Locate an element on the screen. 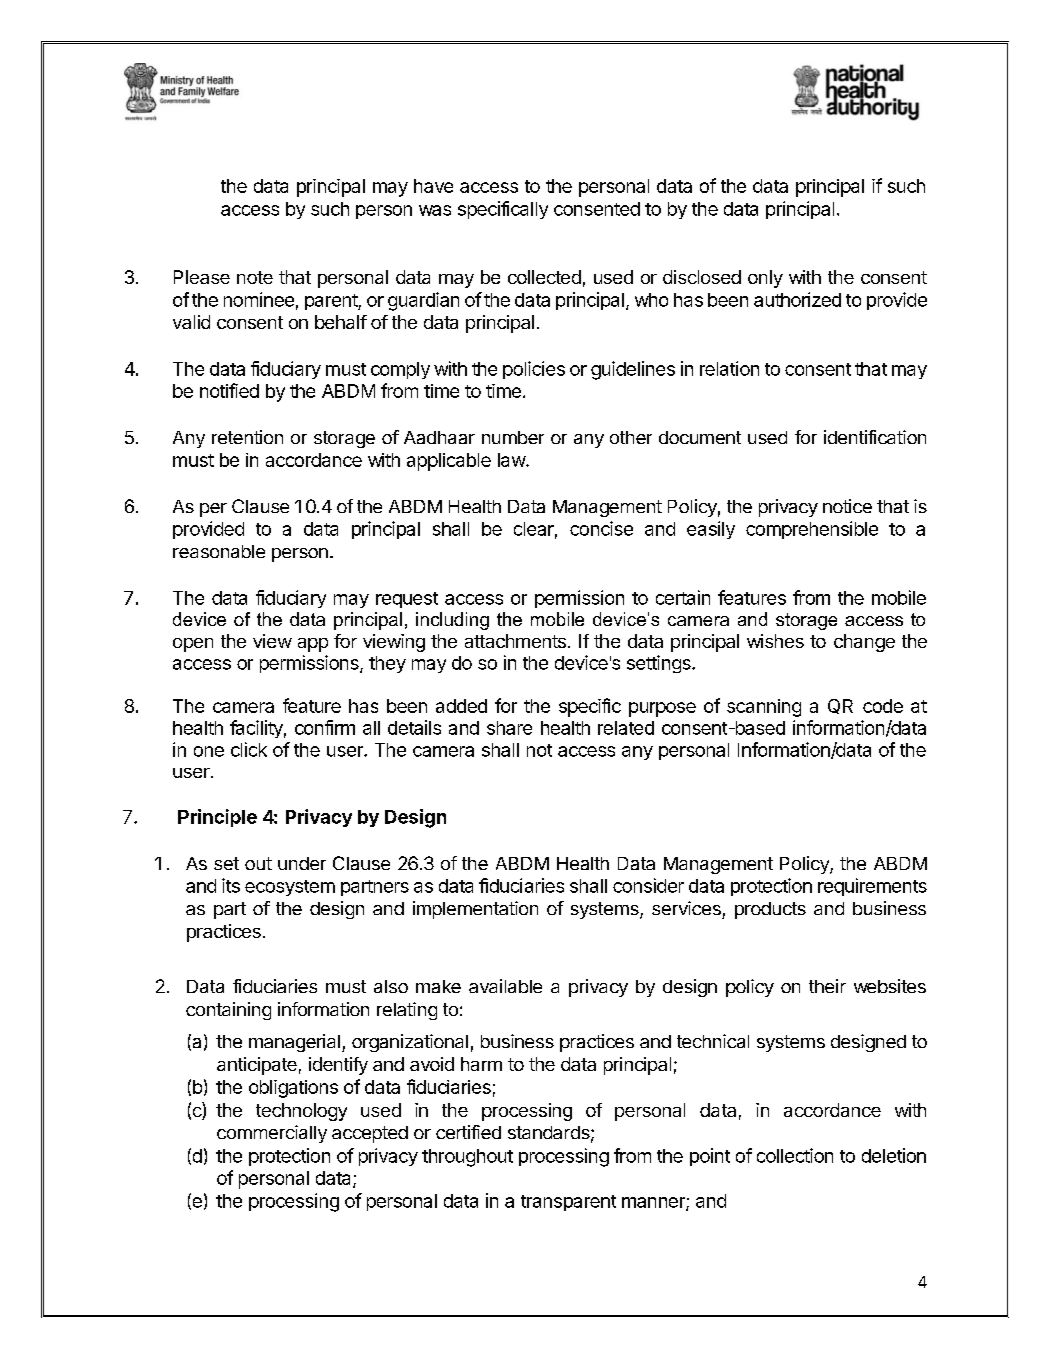 Image resolution: width=1050 pixels, height=1359 pixels. comprehensible is located at coordinates (812, 530).
